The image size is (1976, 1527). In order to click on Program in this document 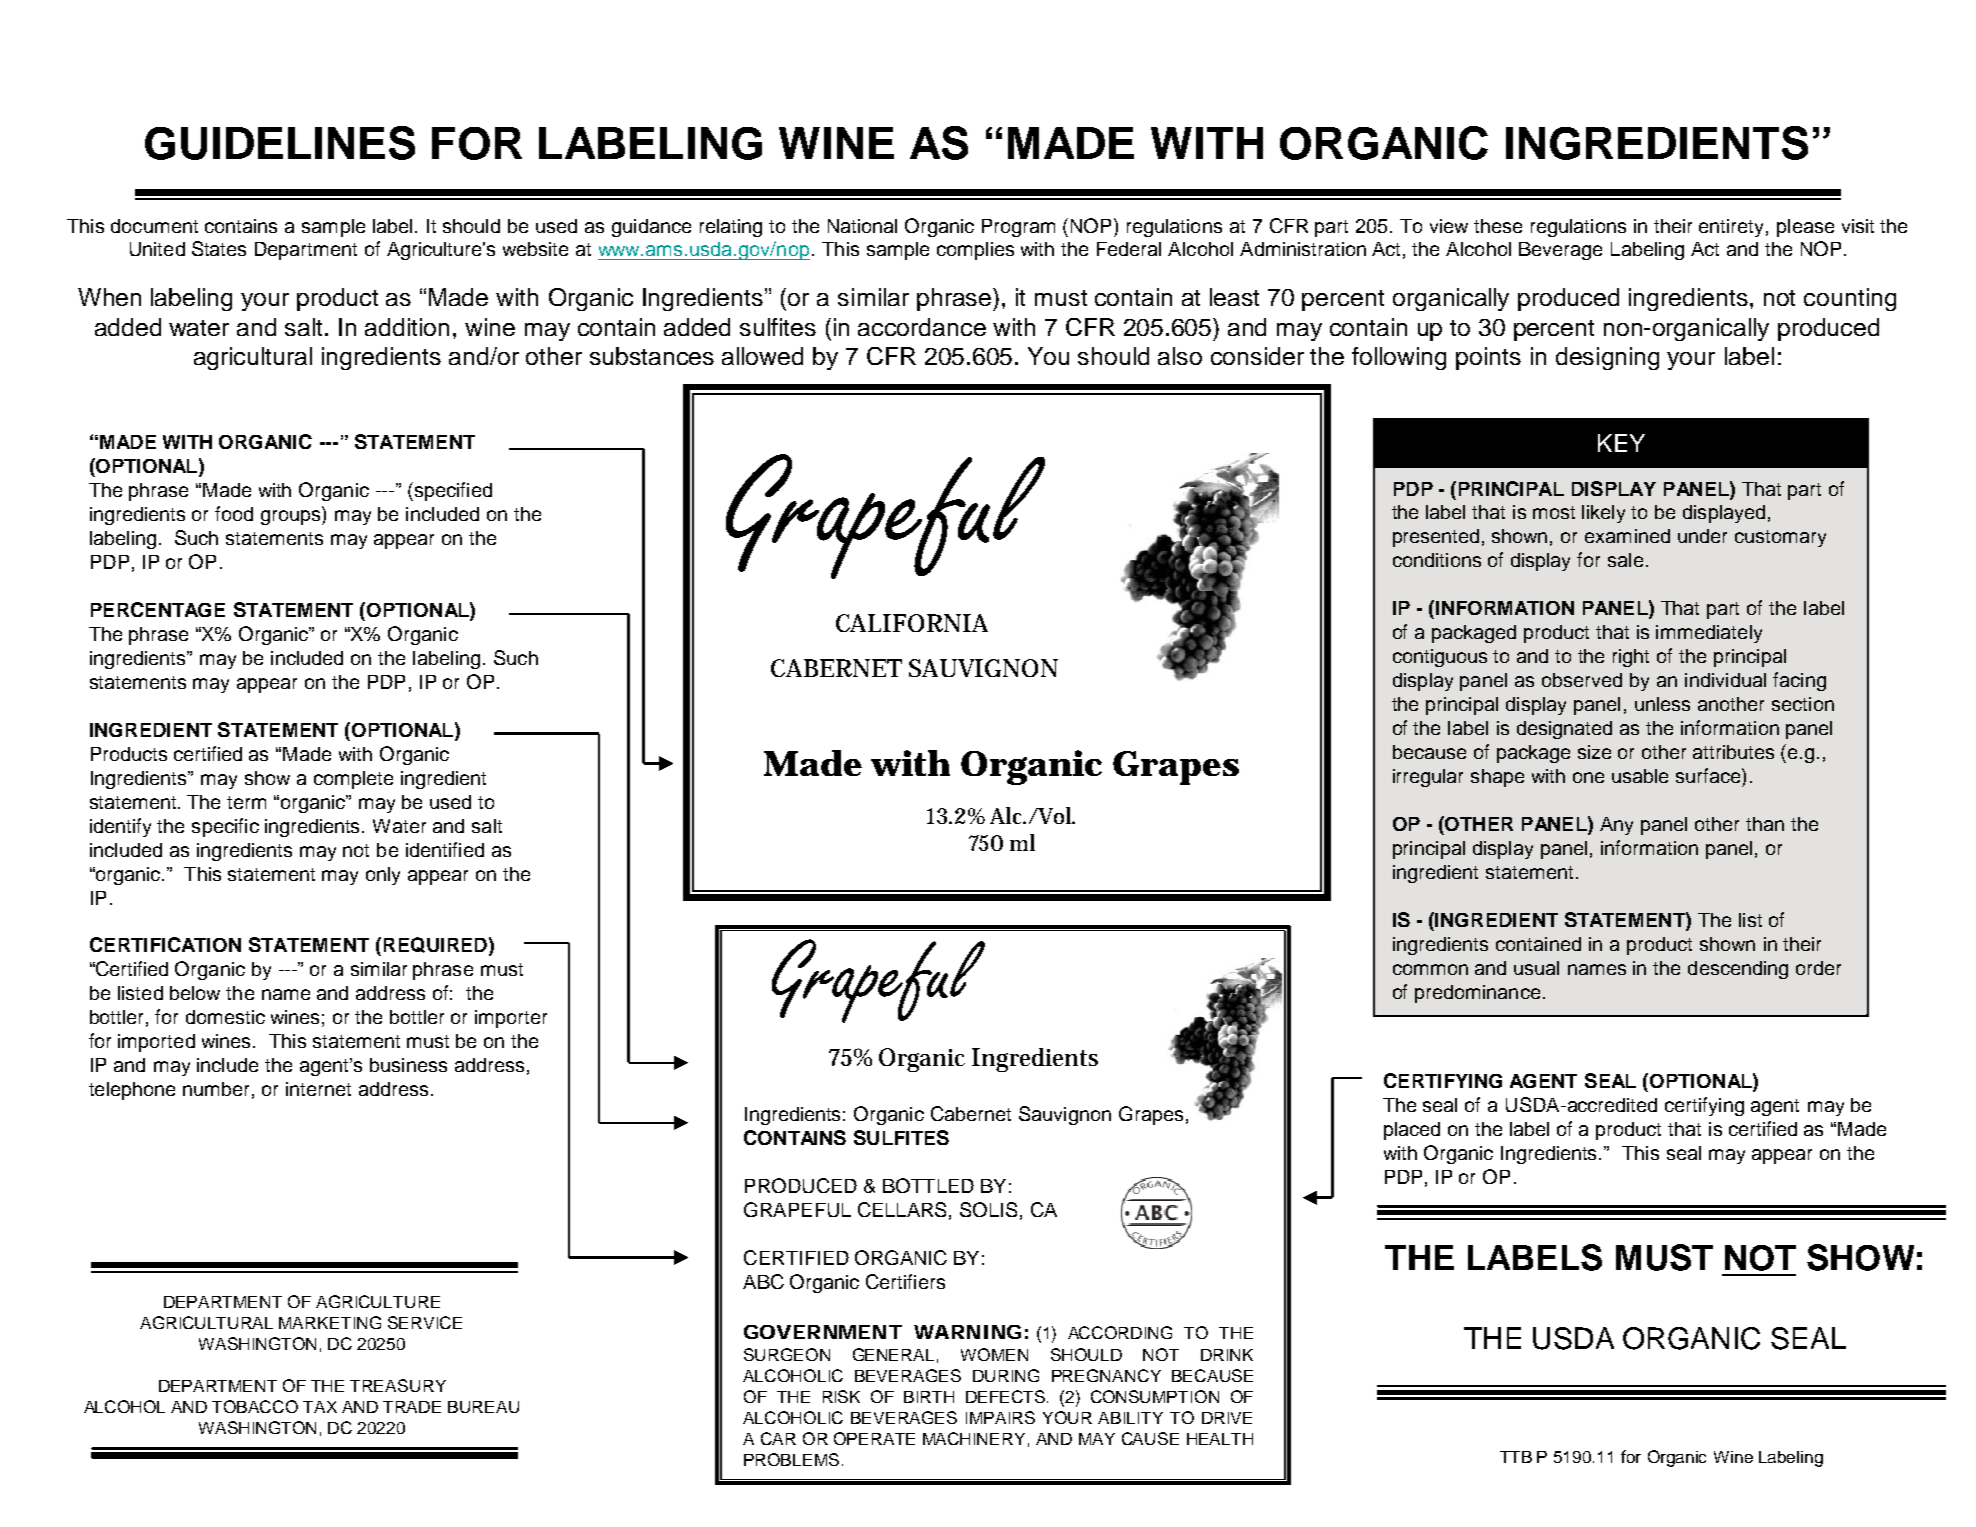, I will do `click(1018, 228)`.
